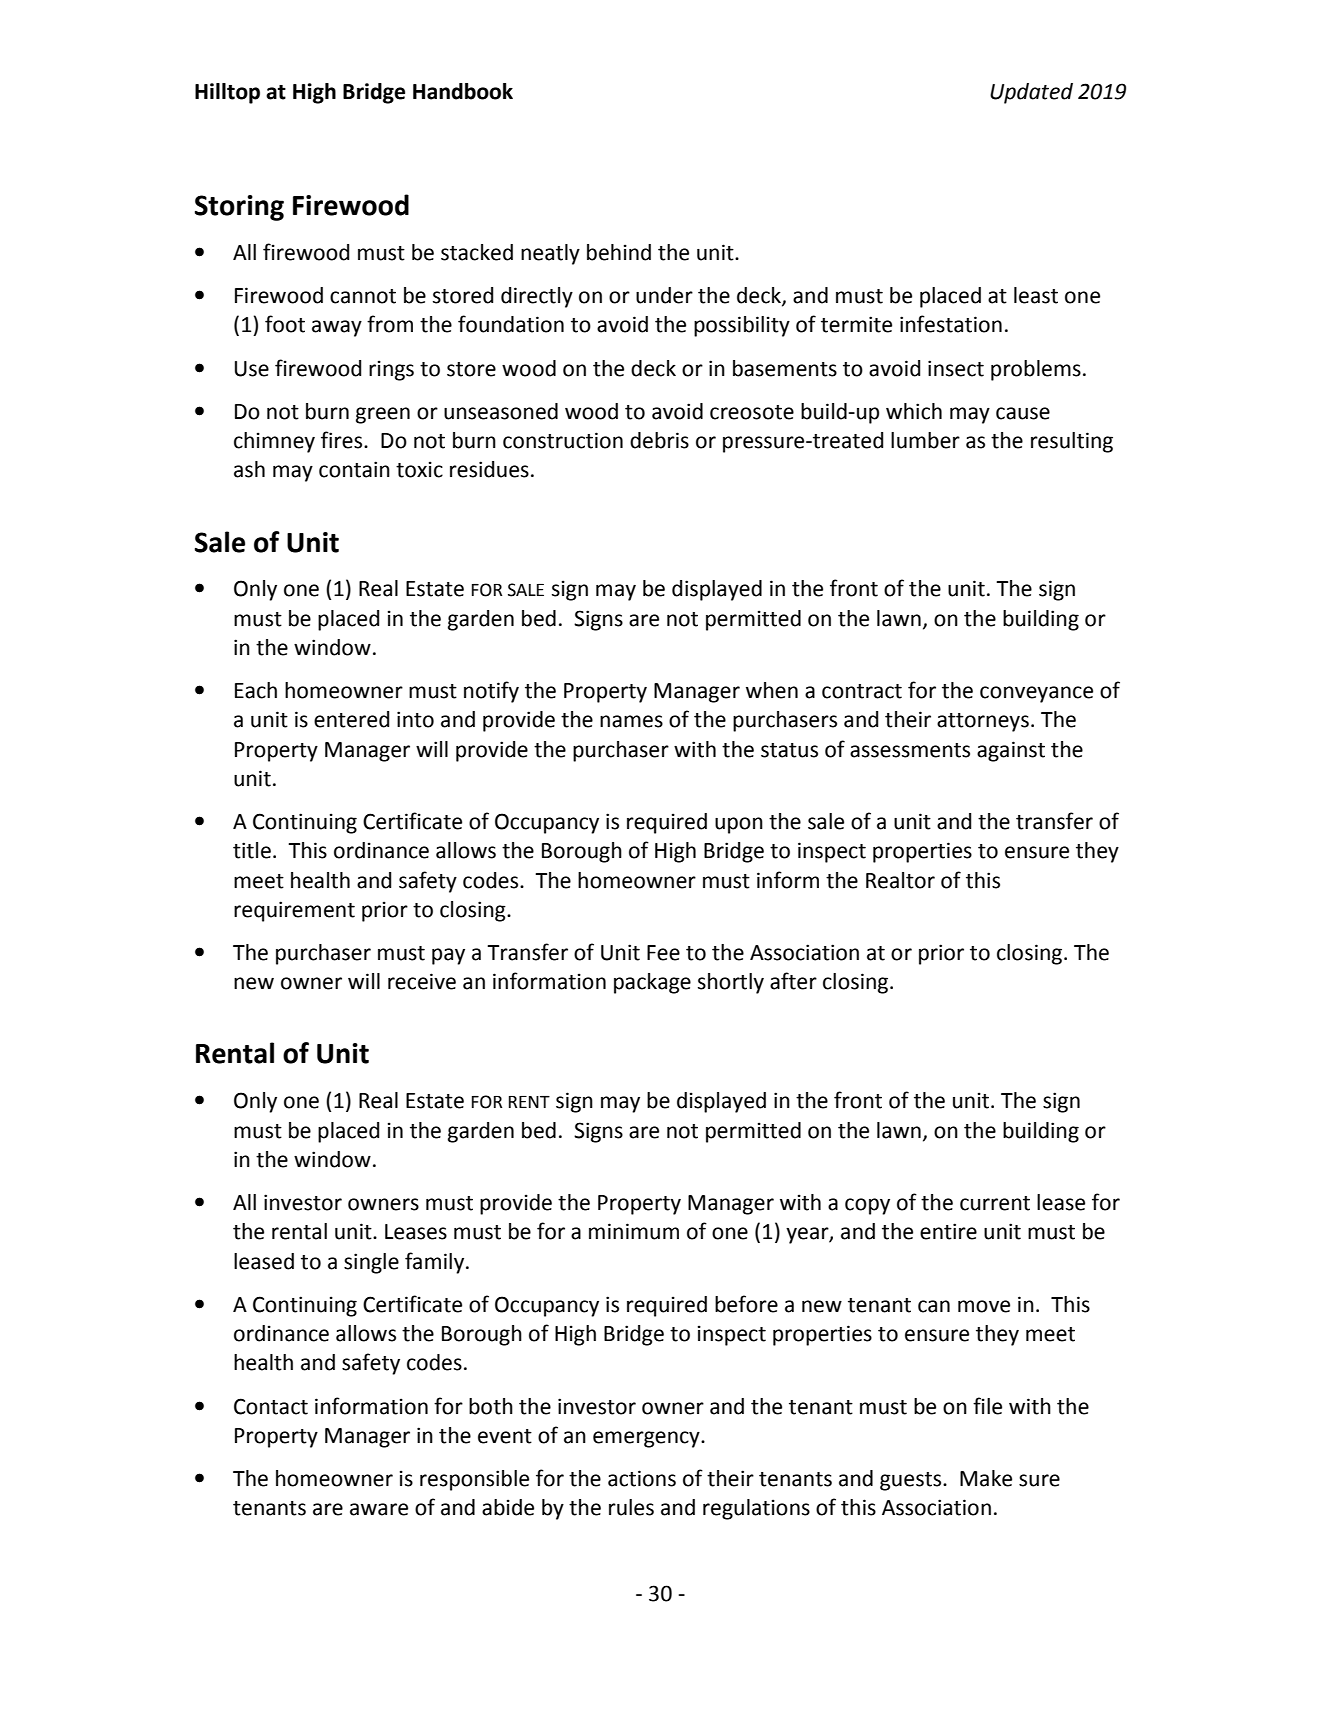 The image size is (1321, 1709). What do you see at coordinates (227, 93) in the image?
I see `Hilltop` at bounding box center [227, 93].
